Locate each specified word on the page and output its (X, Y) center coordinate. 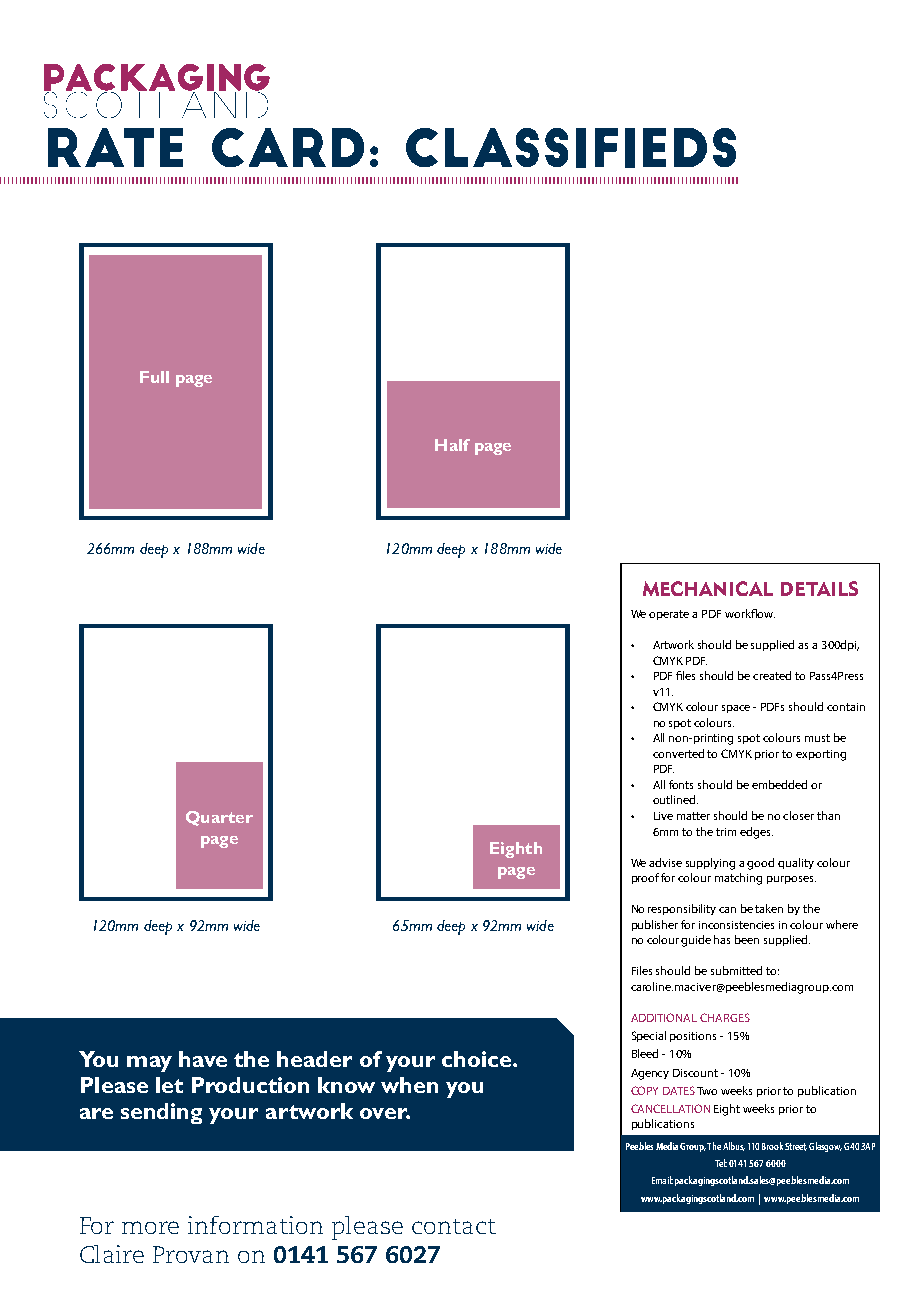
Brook (772, 1146)
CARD (288, 147)
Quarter (219, 818)
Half (452, 445)
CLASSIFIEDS (571, 148)
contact (454, 1226)
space (736, 709)
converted (678, 753)
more (150, 1227)
